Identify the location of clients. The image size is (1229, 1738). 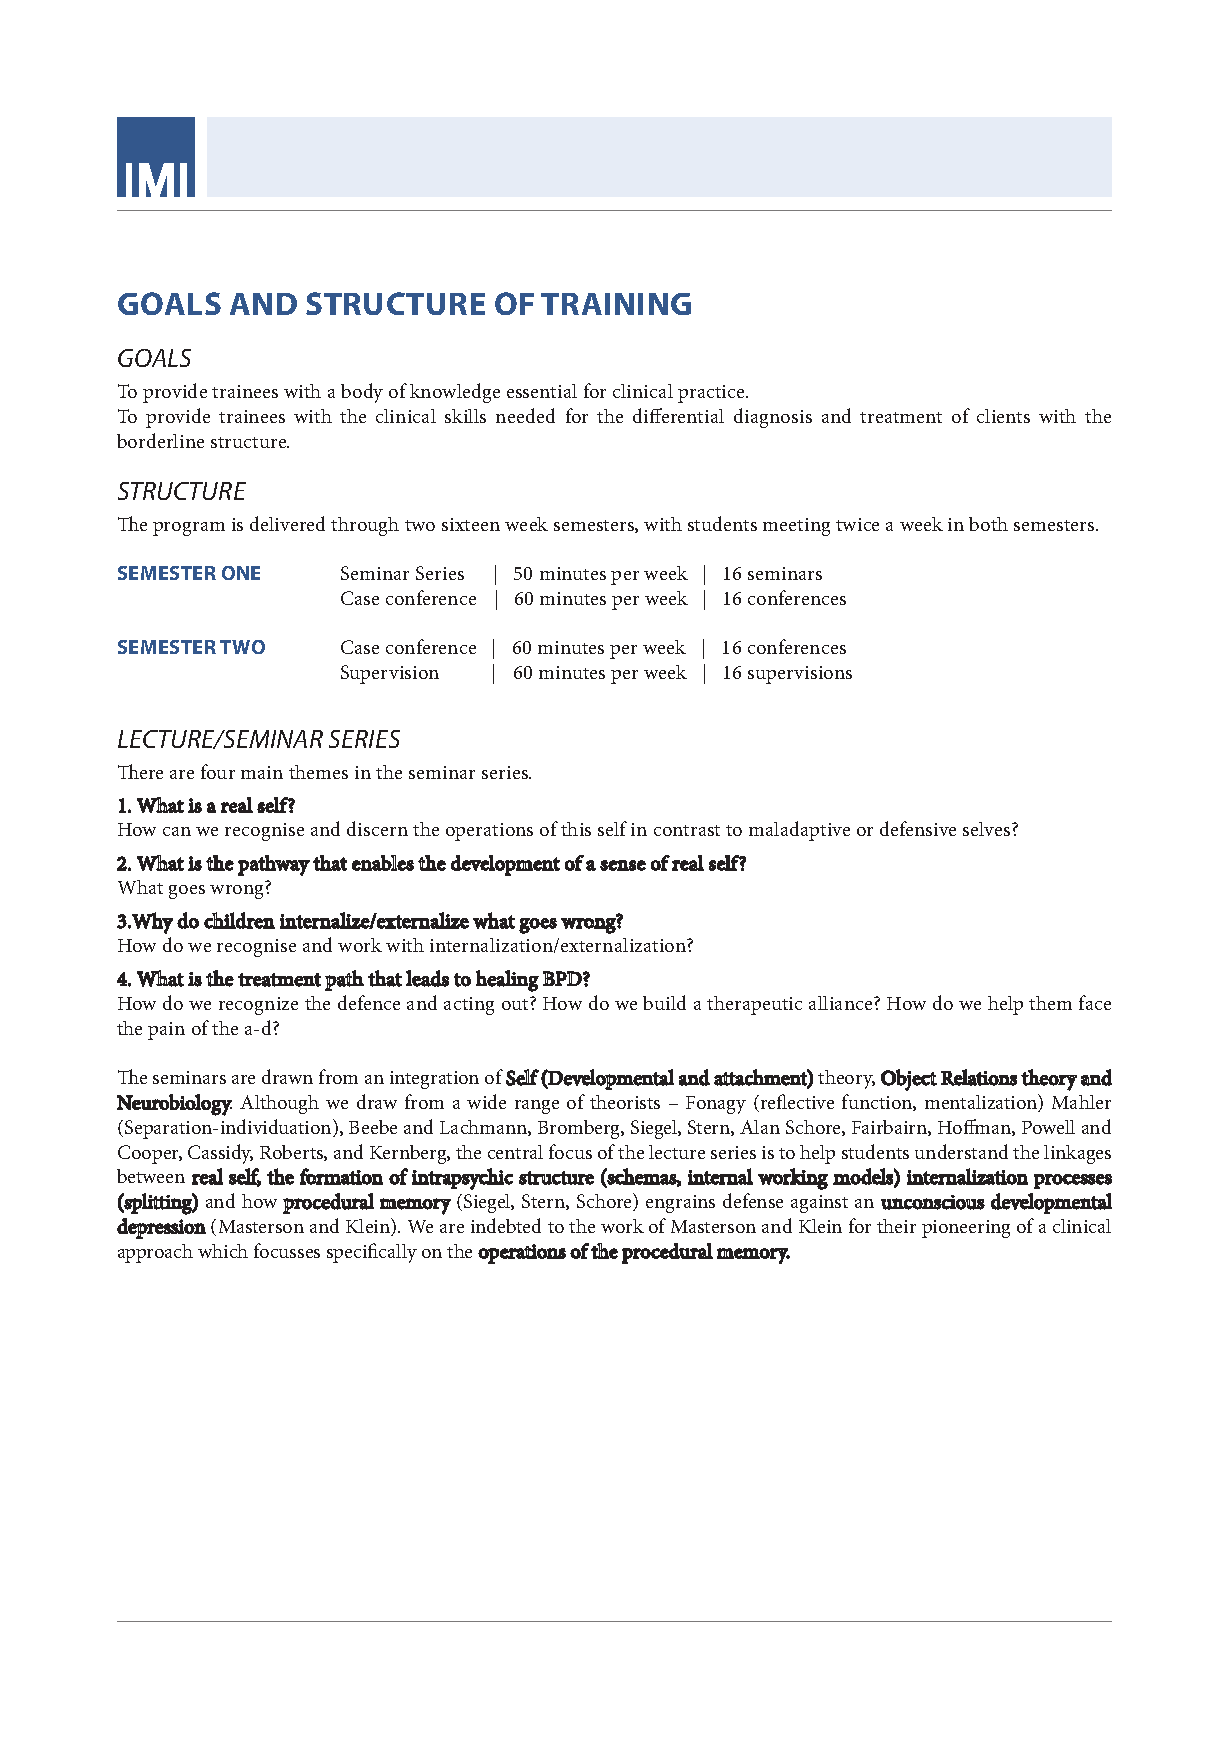
(1003, 416).
